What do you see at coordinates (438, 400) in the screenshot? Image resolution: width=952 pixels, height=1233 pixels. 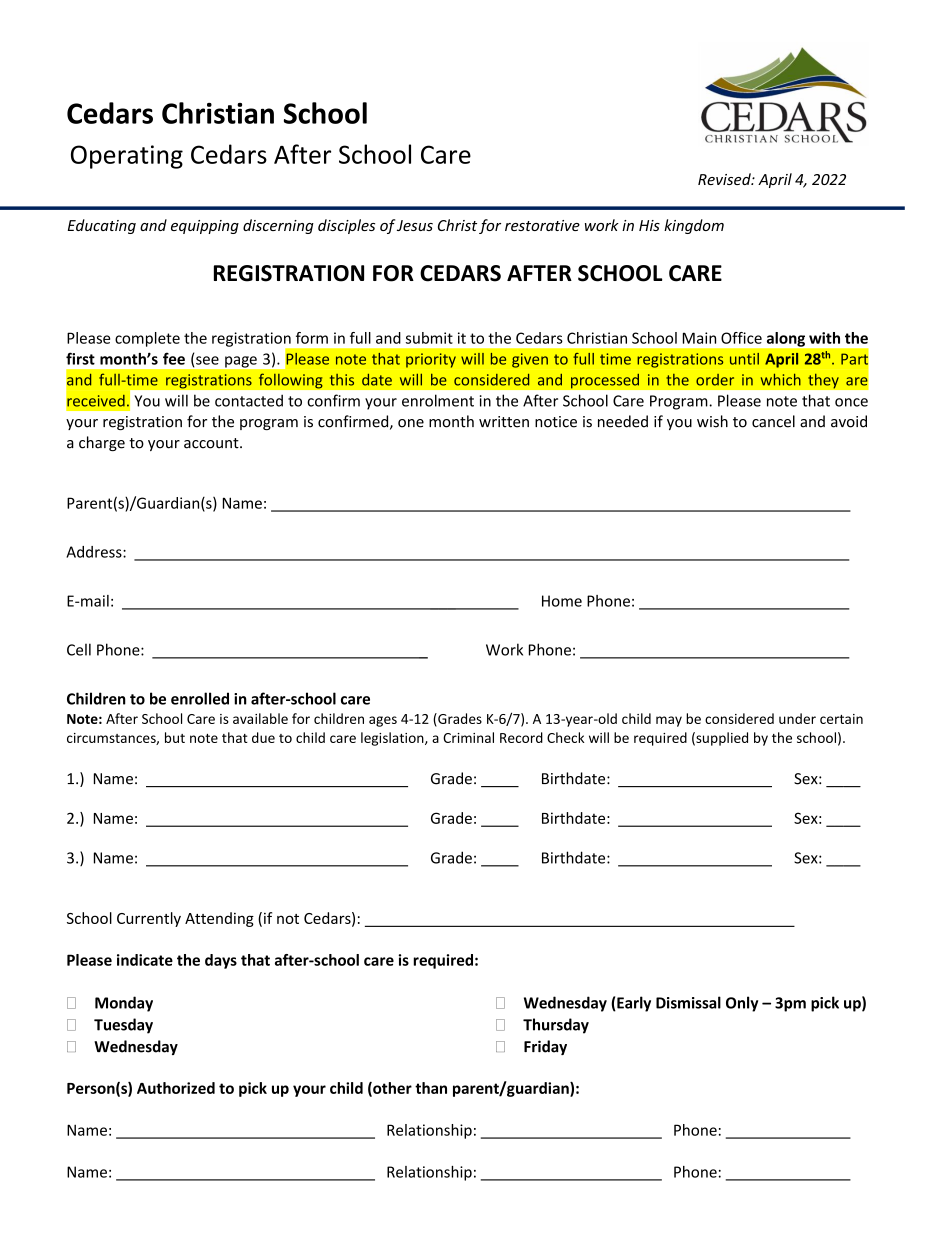 I see `enrolment` at bounding box center [438, 400].
